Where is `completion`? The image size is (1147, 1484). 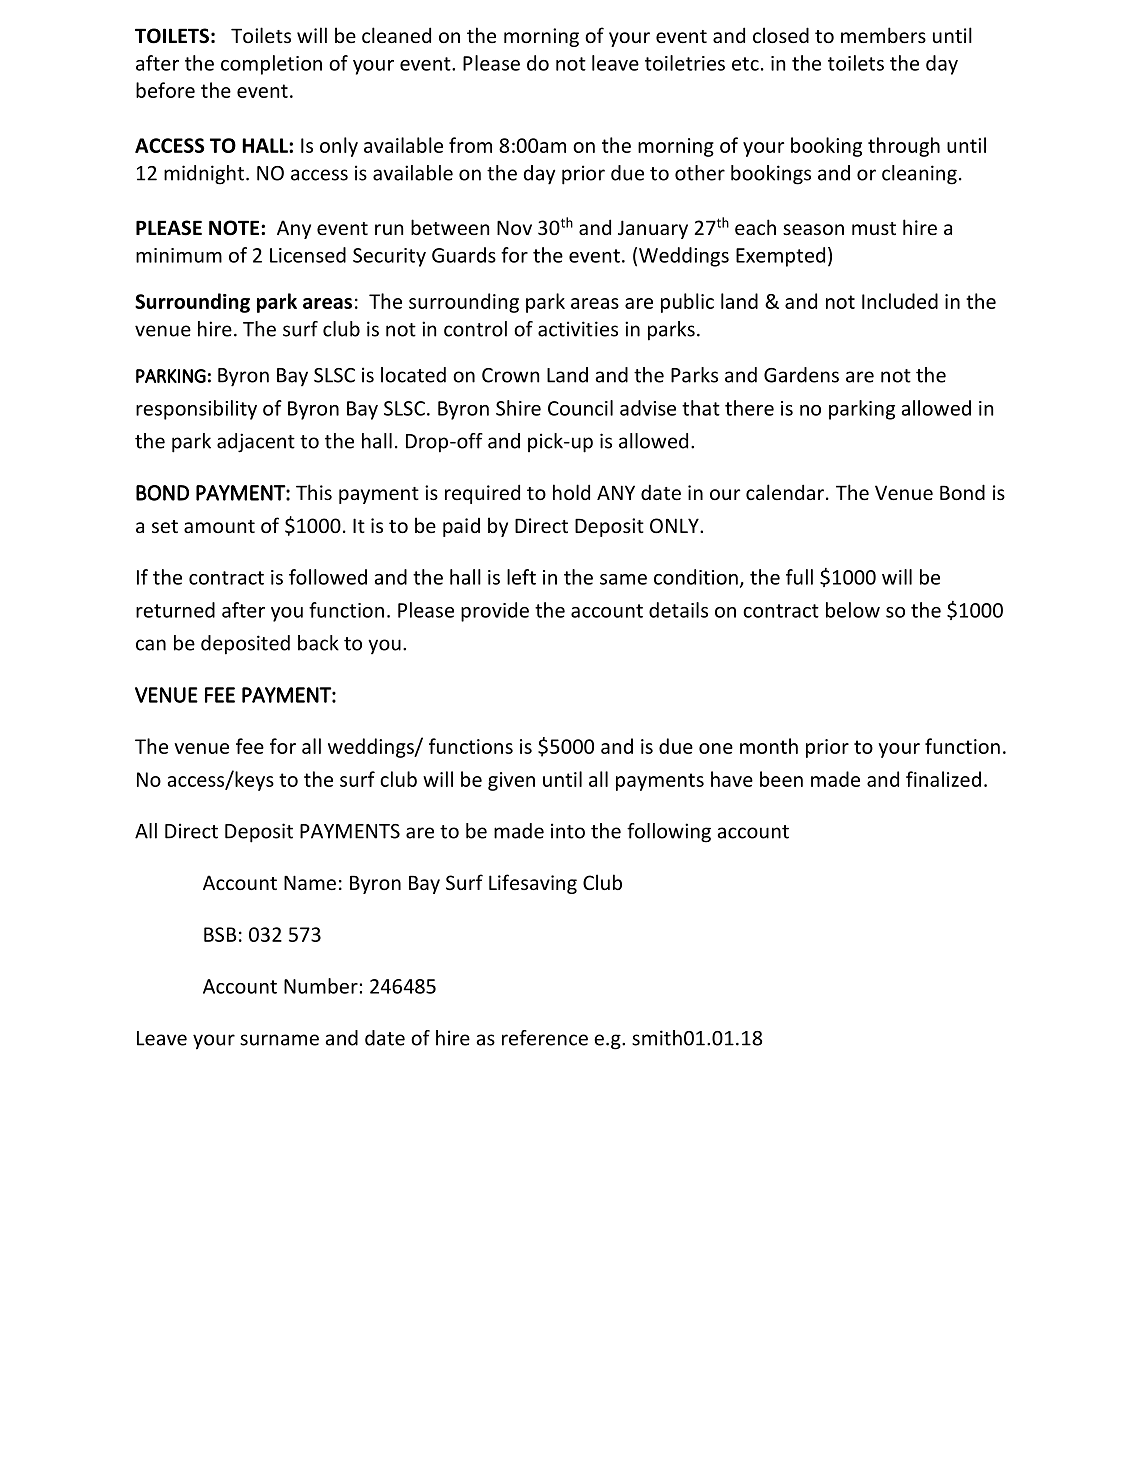
completion is located at coordinates (271, 65).
